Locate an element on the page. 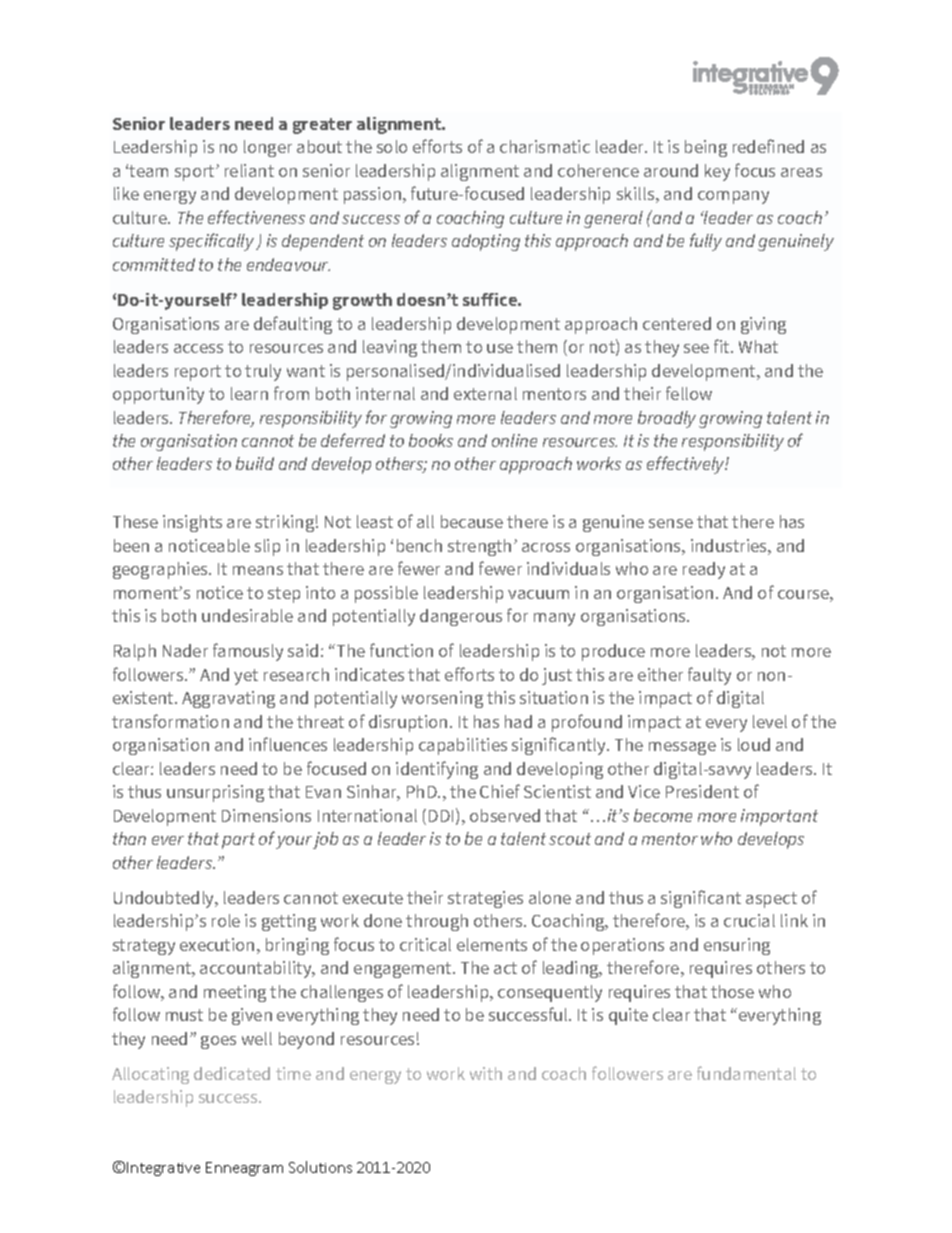 This document has height=1233, width=952. crucial is located at coordinates (749, 920).
